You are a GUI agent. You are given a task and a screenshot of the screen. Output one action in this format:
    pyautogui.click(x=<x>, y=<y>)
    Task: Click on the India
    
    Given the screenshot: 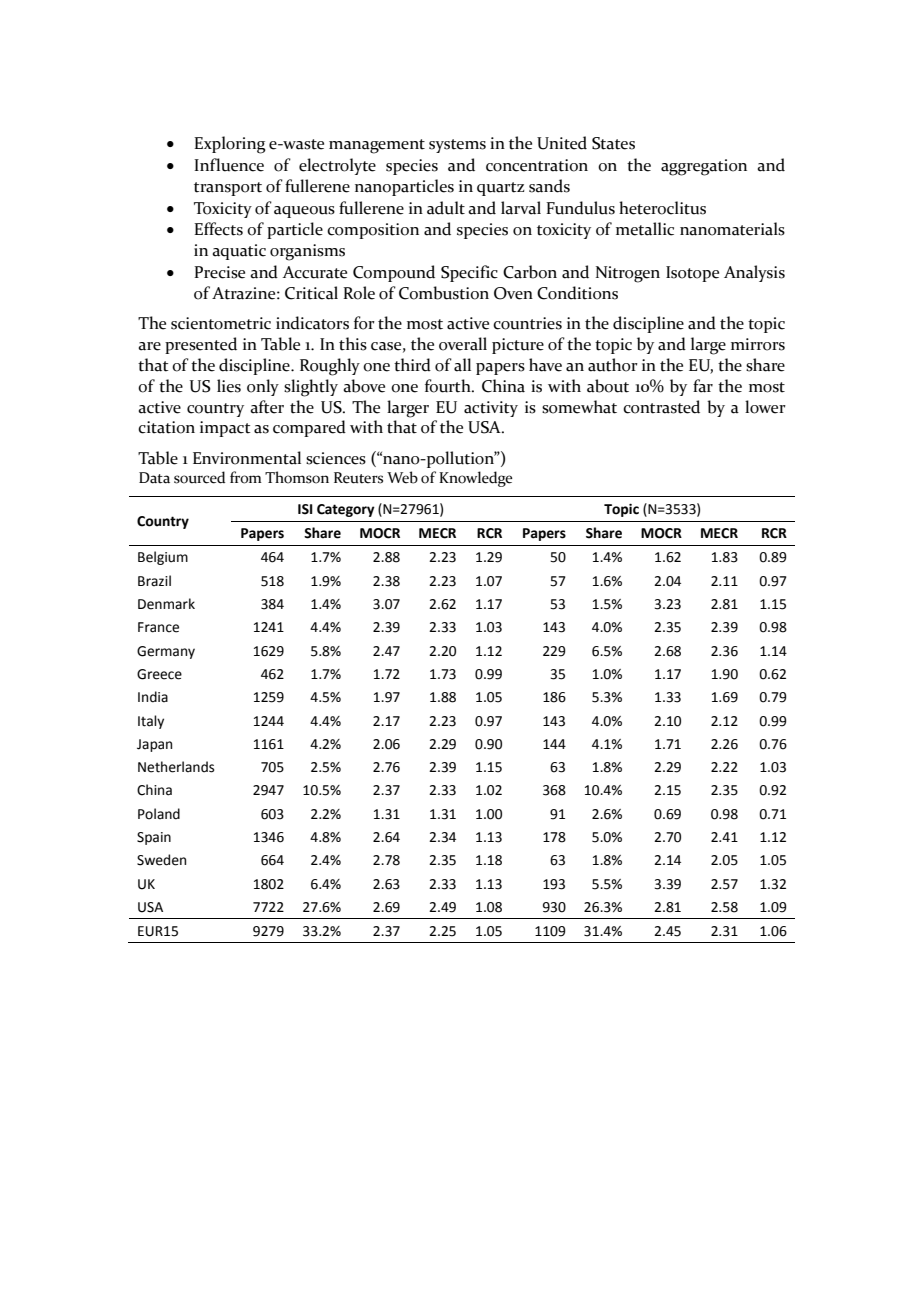 What is the action you would take?
    pyautogui.click(x=153, y=697)
